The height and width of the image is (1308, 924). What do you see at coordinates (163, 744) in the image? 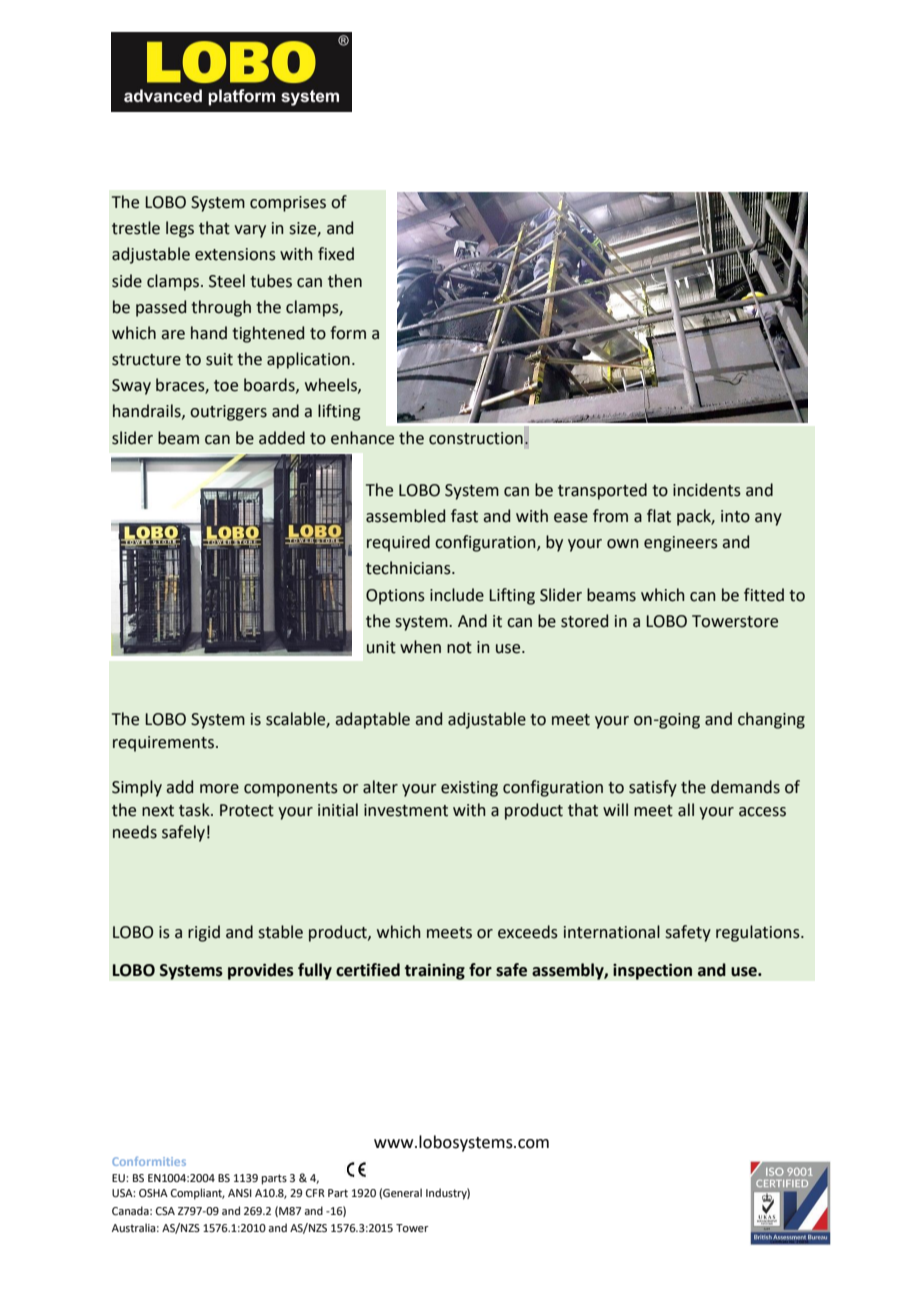
I see `requirements` at bounding box center [163, 744].
